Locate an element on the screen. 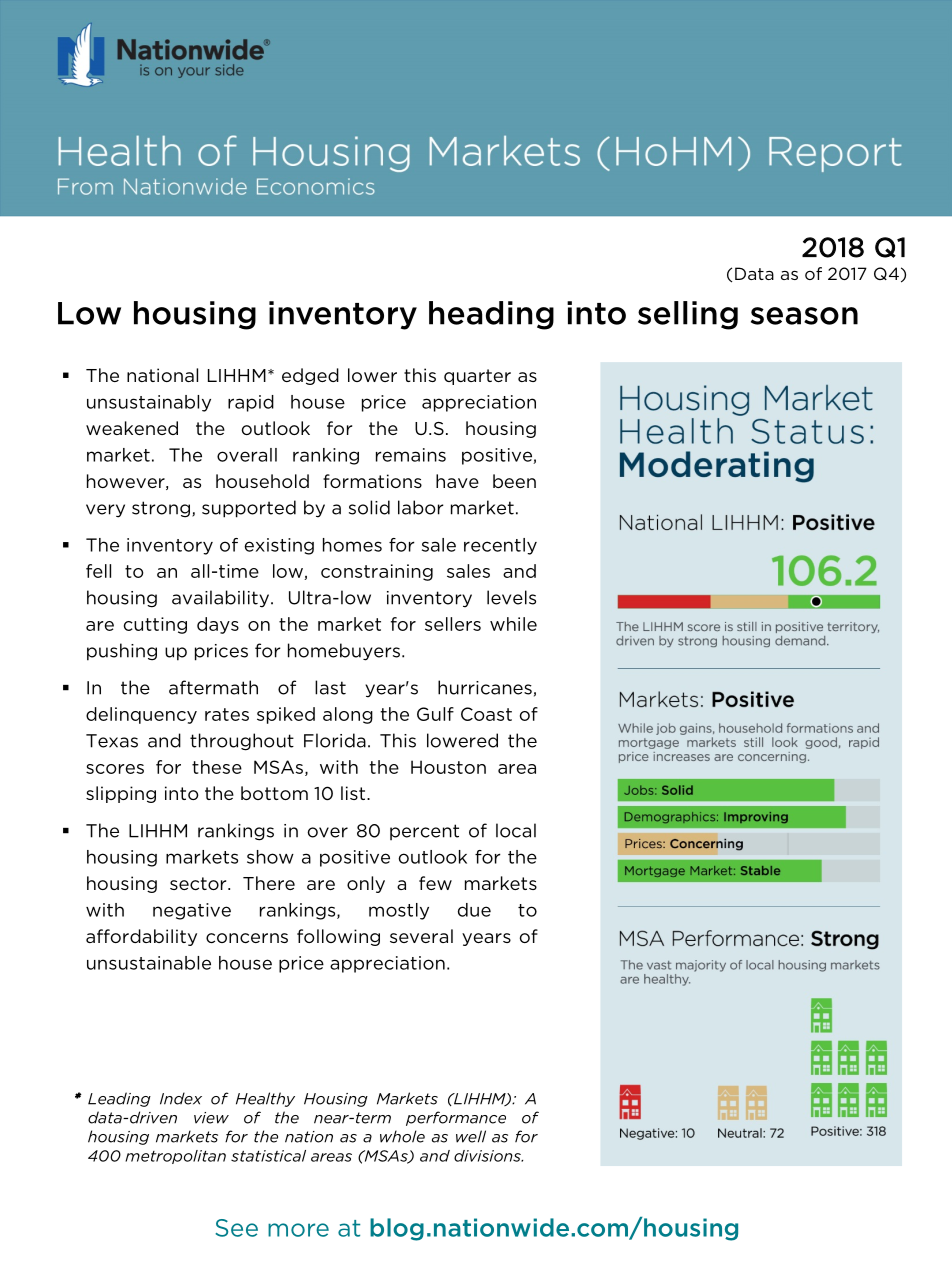 Image resolution: width=952 pixels, height=1270 pixels. sector is located at coordinates (199, 883).
